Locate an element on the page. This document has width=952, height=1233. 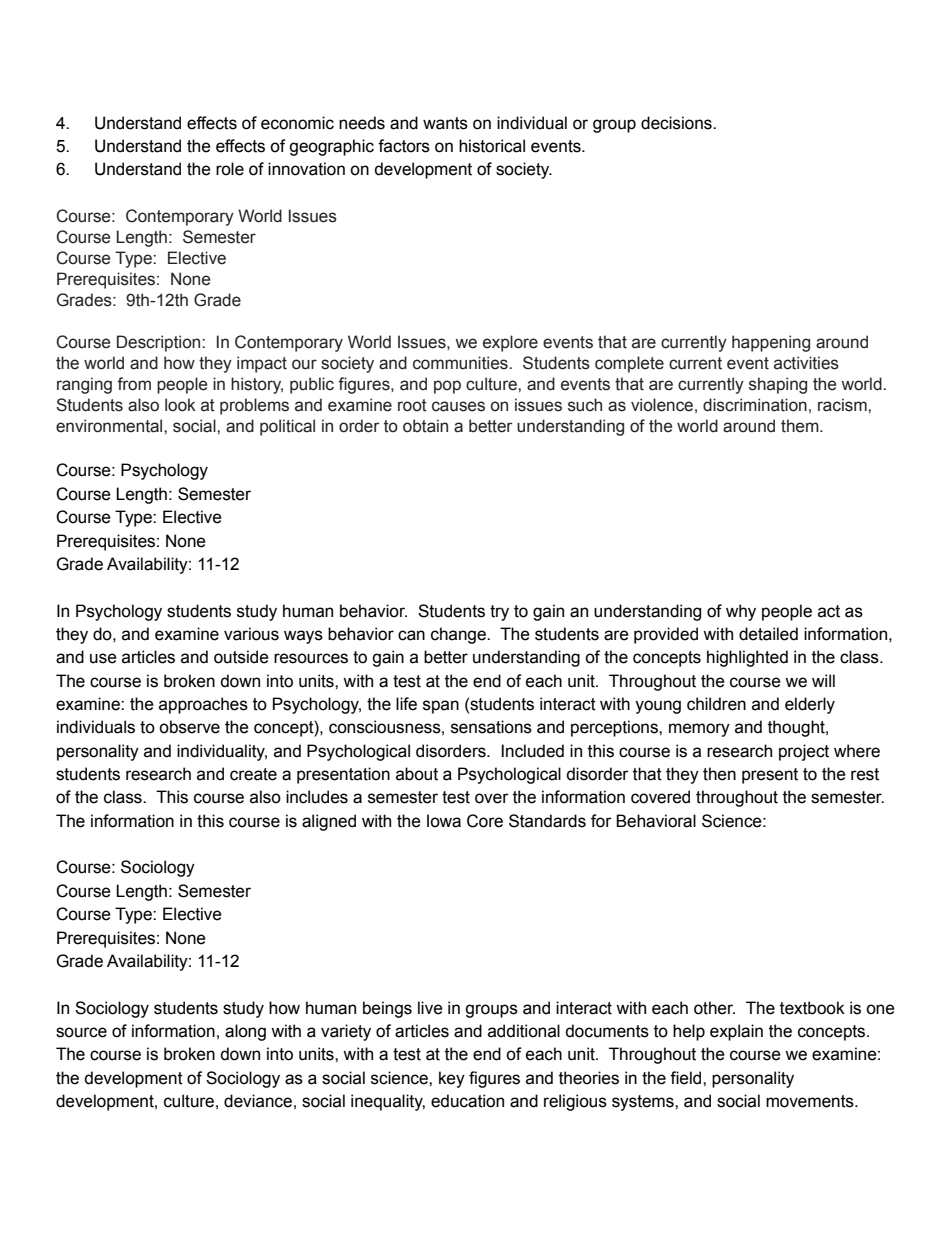
role is located at coordinates (230, 169).
